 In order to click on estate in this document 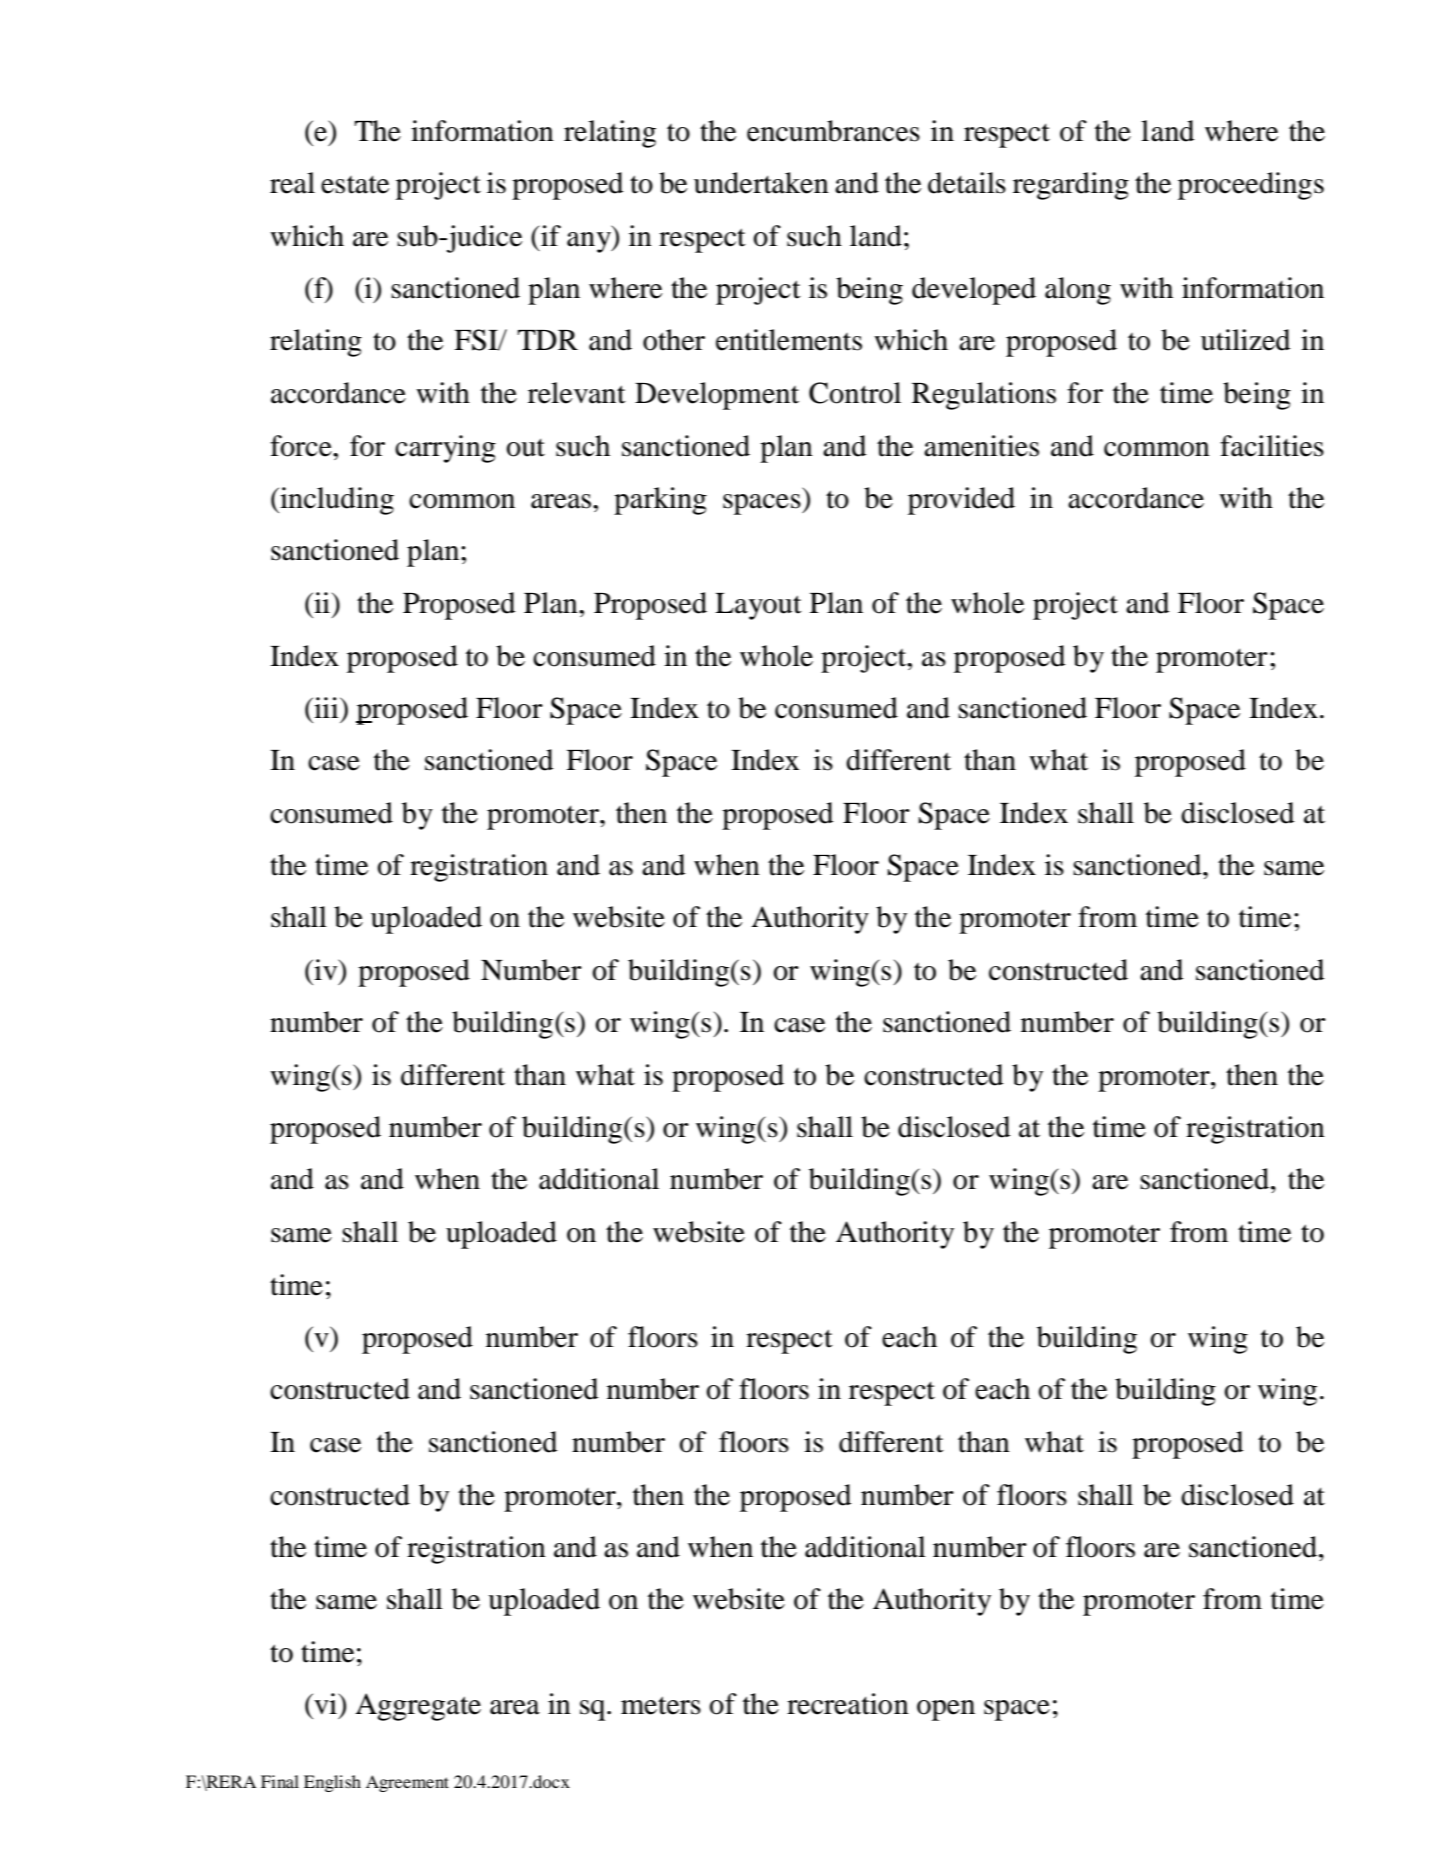, I will do `click(355, 184)`.
